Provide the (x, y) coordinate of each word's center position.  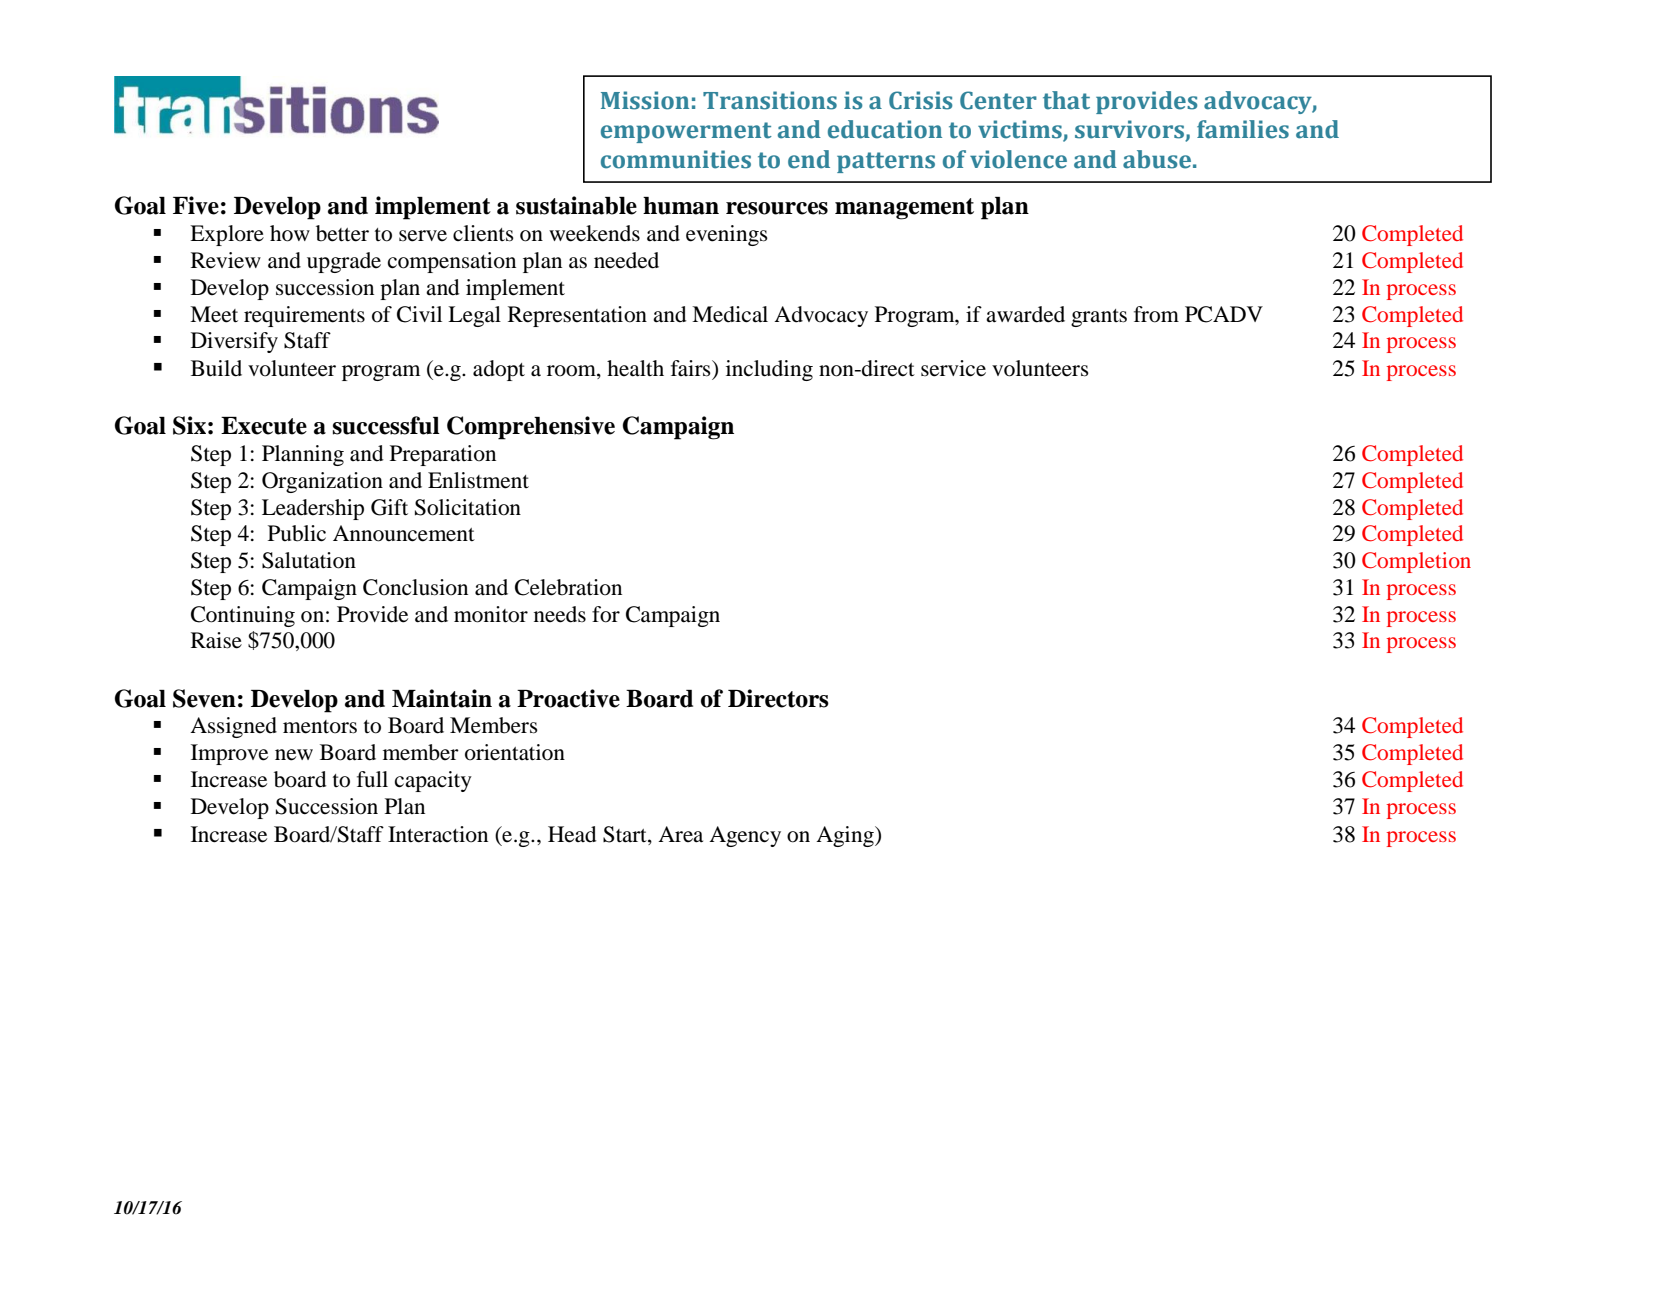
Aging (846, 836)
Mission (645, 100)
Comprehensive (531, 428)
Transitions (770, 100)
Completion (1416, 562)
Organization (322, 482)
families (1243, 129)
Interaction (438, 834)
